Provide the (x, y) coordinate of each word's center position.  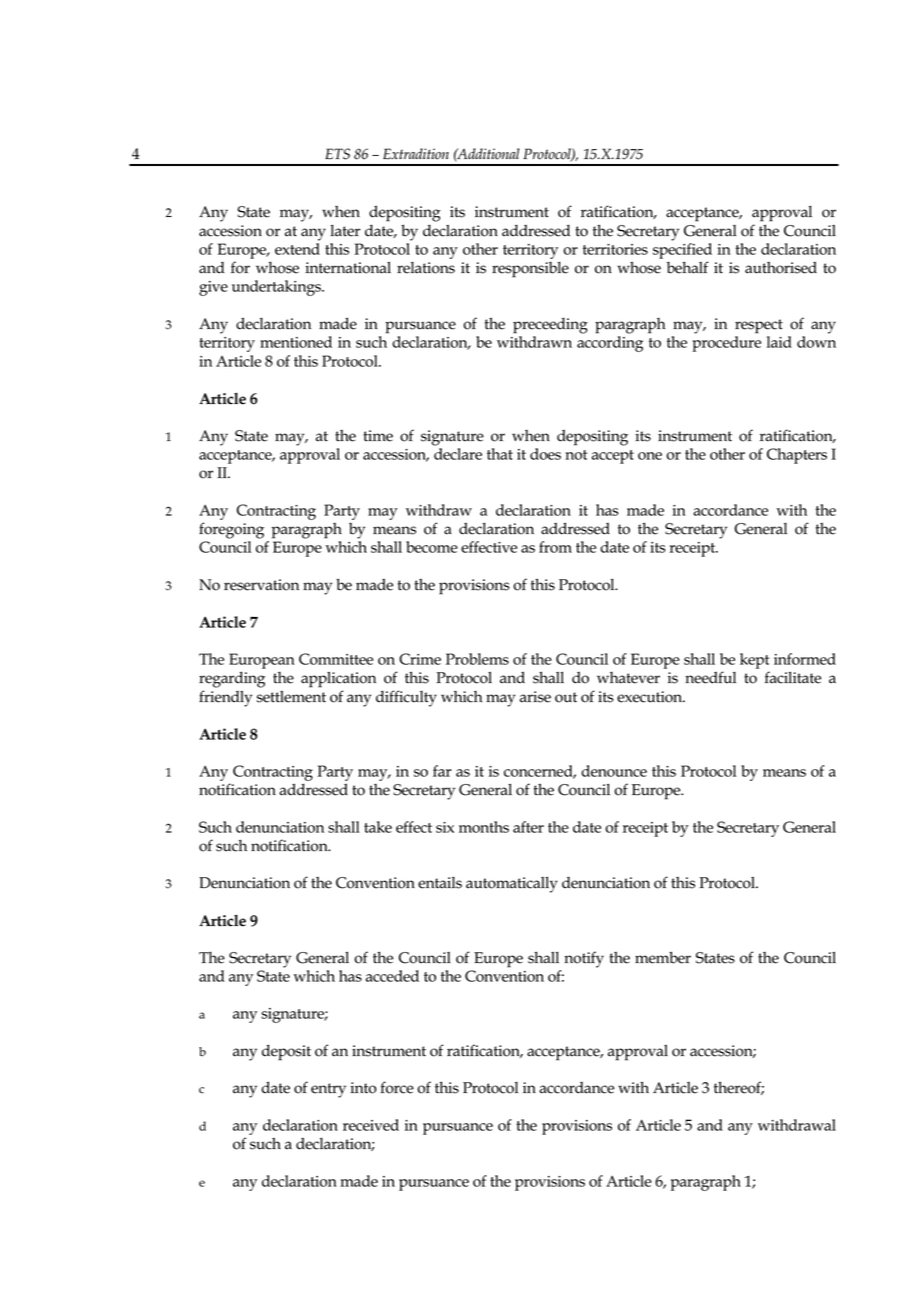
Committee (336, 659)
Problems (477, 659)
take (378, 827)
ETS (337, 154)
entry (328, 1090)
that (500, 454)
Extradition (416, 154)
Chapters (797, 456)
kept (754, 661)
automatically (512, 885)
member (663, 957)
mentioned (296, 342)
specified (682, 251)
